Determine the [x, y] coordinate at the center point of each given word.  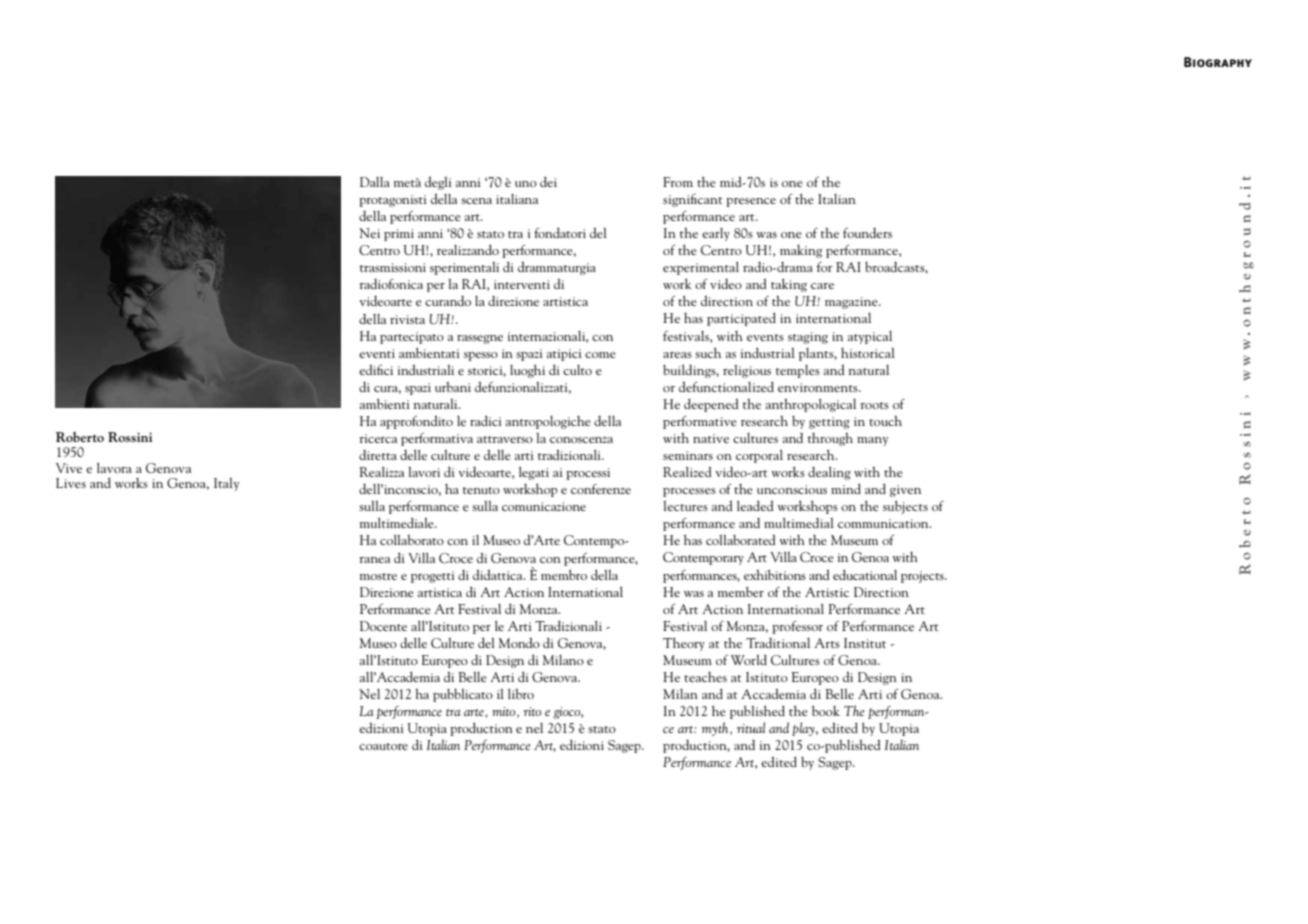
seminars [688, 455]
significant [693, 200]
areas [677, 355]
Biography [1218, 62]
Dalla [375, 182]
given [905, 491]
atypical [870, 337]
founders [867, 233]
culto [577, 370]
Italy [226, 484]
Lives [71, 483]
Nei [369, 233]
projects [923, 577]
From [678, 182]
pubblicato [463, 695]
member [741, 591]
